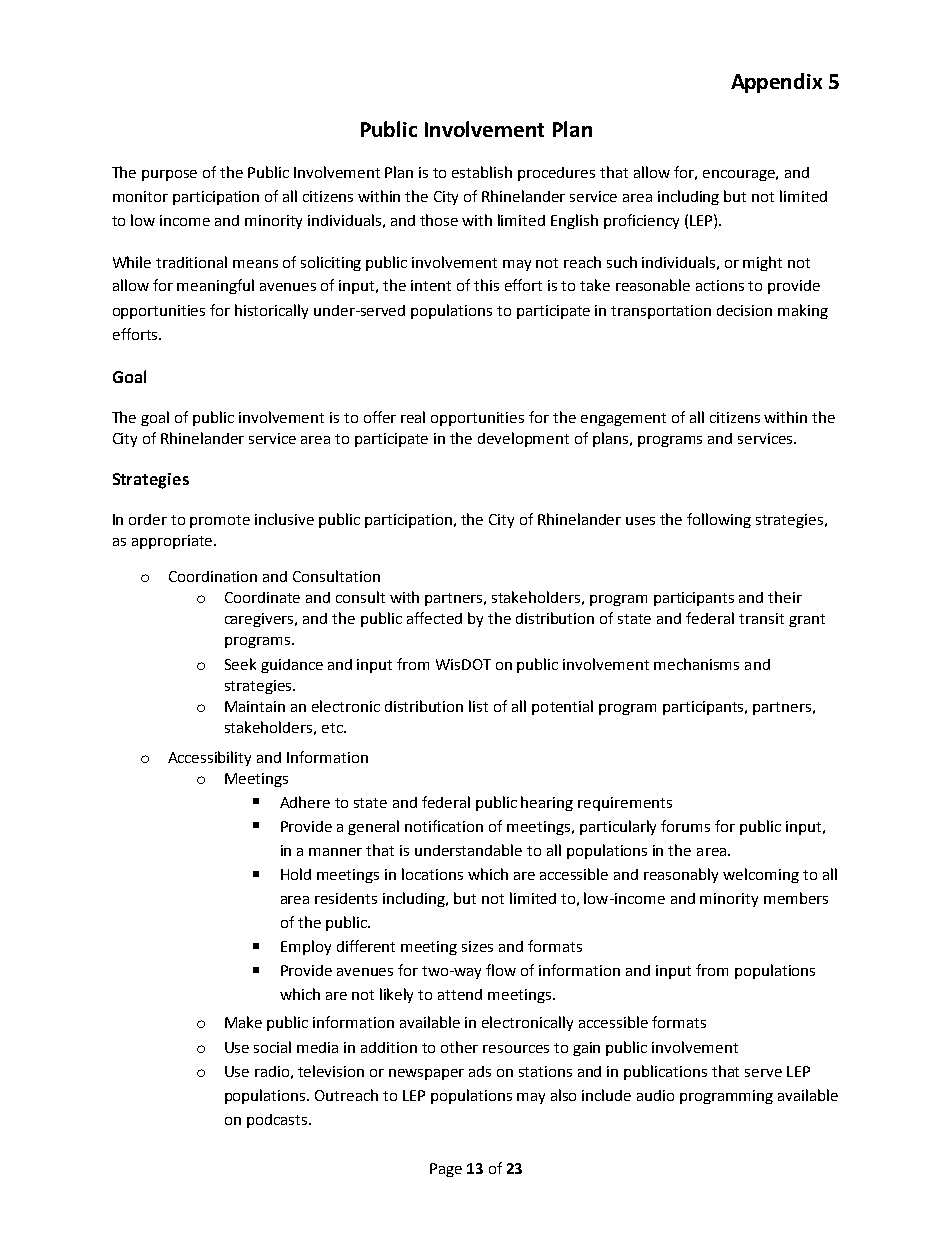 This document has width=952, height=1233. I want to click on caregivers, so click(261, 620).
